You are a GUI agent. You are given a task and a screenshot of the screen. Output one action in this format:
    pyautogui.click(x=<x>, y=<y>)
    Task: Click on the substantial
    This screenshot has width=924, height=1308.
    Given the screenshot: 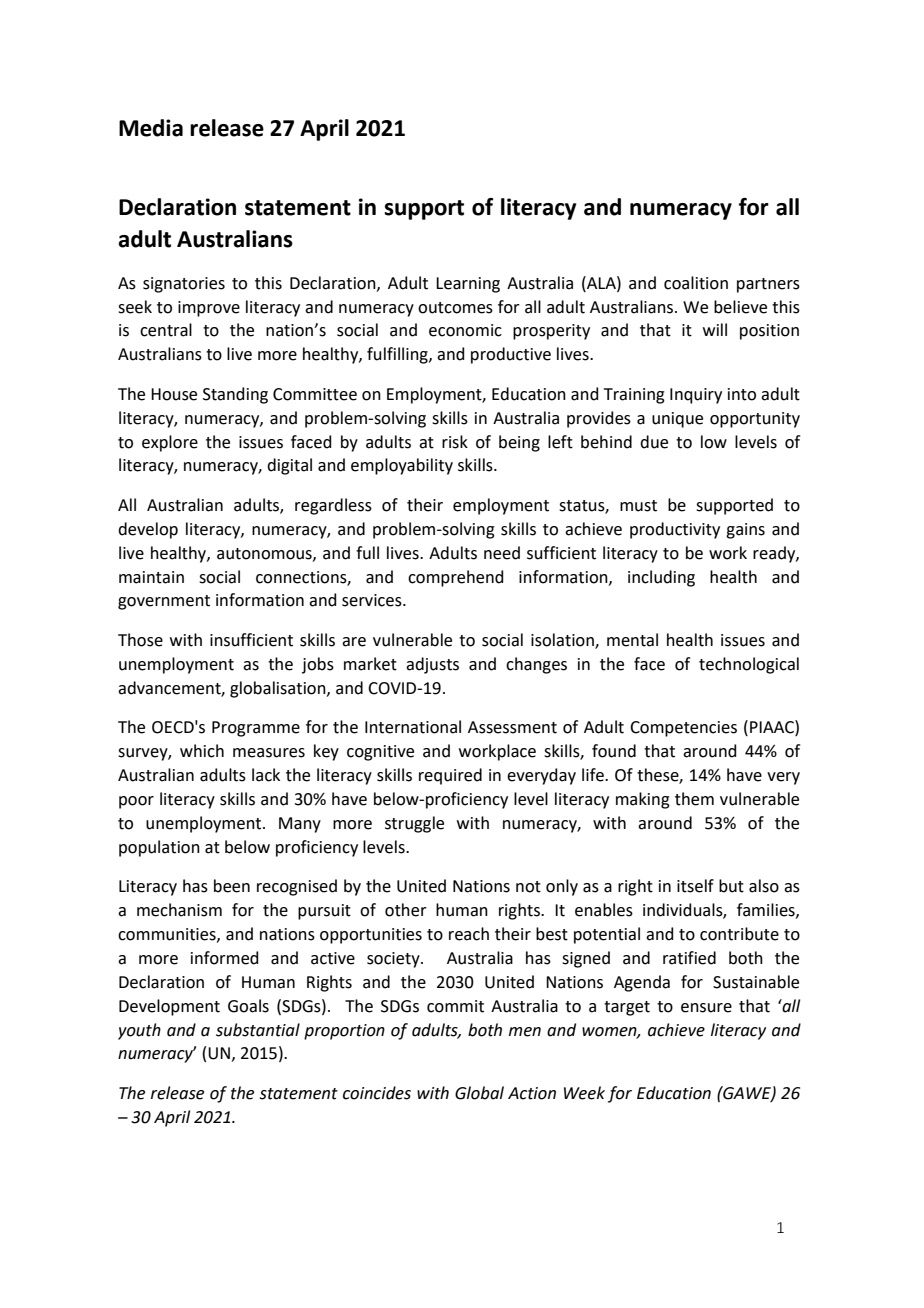 What is the action you would take?
    pyautogui.click(x=258, y=1030)
